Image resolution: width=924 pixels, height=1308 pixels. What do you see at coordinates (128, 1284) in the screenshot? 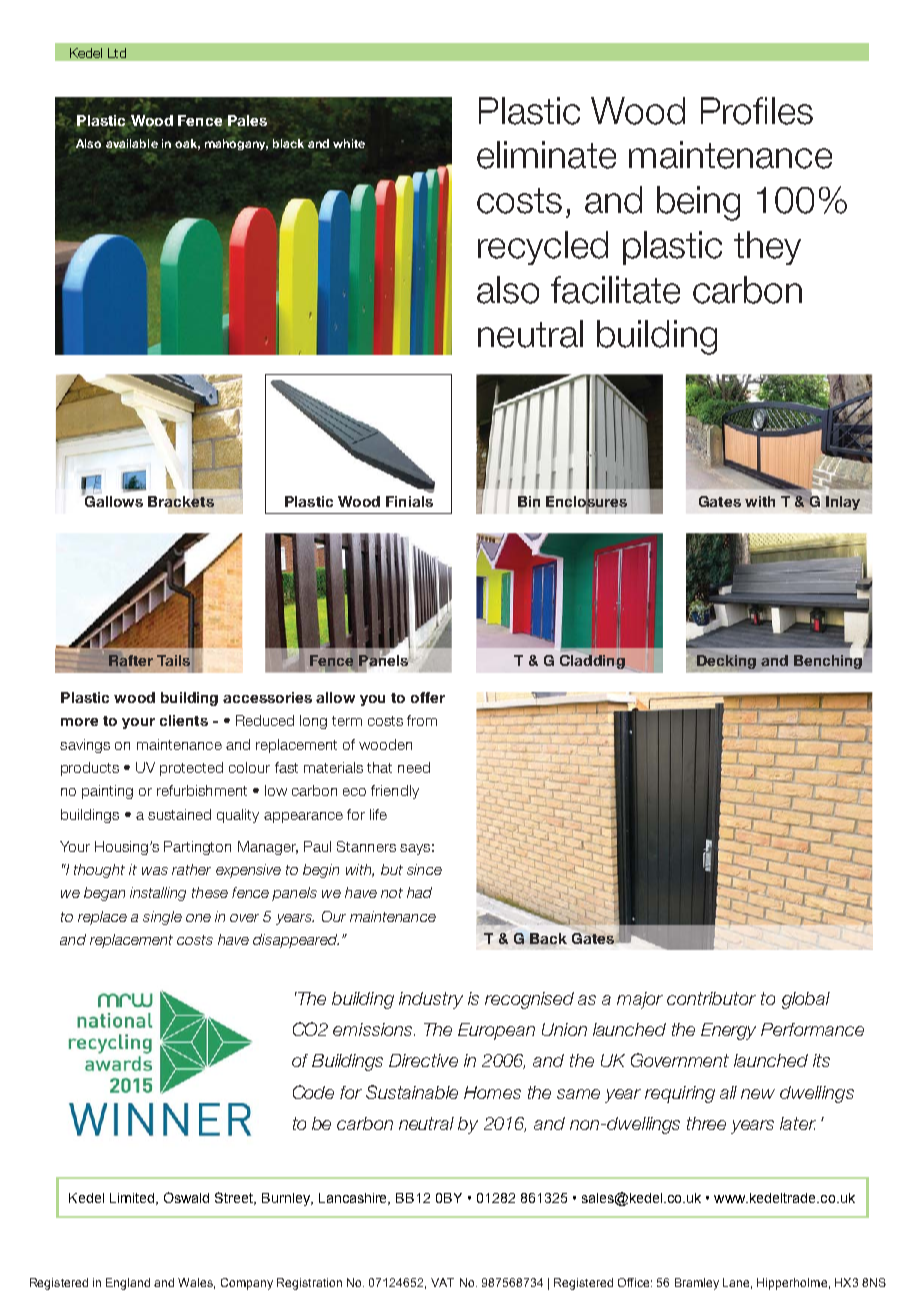
I see `England` at bounding box center [128, 1284].
